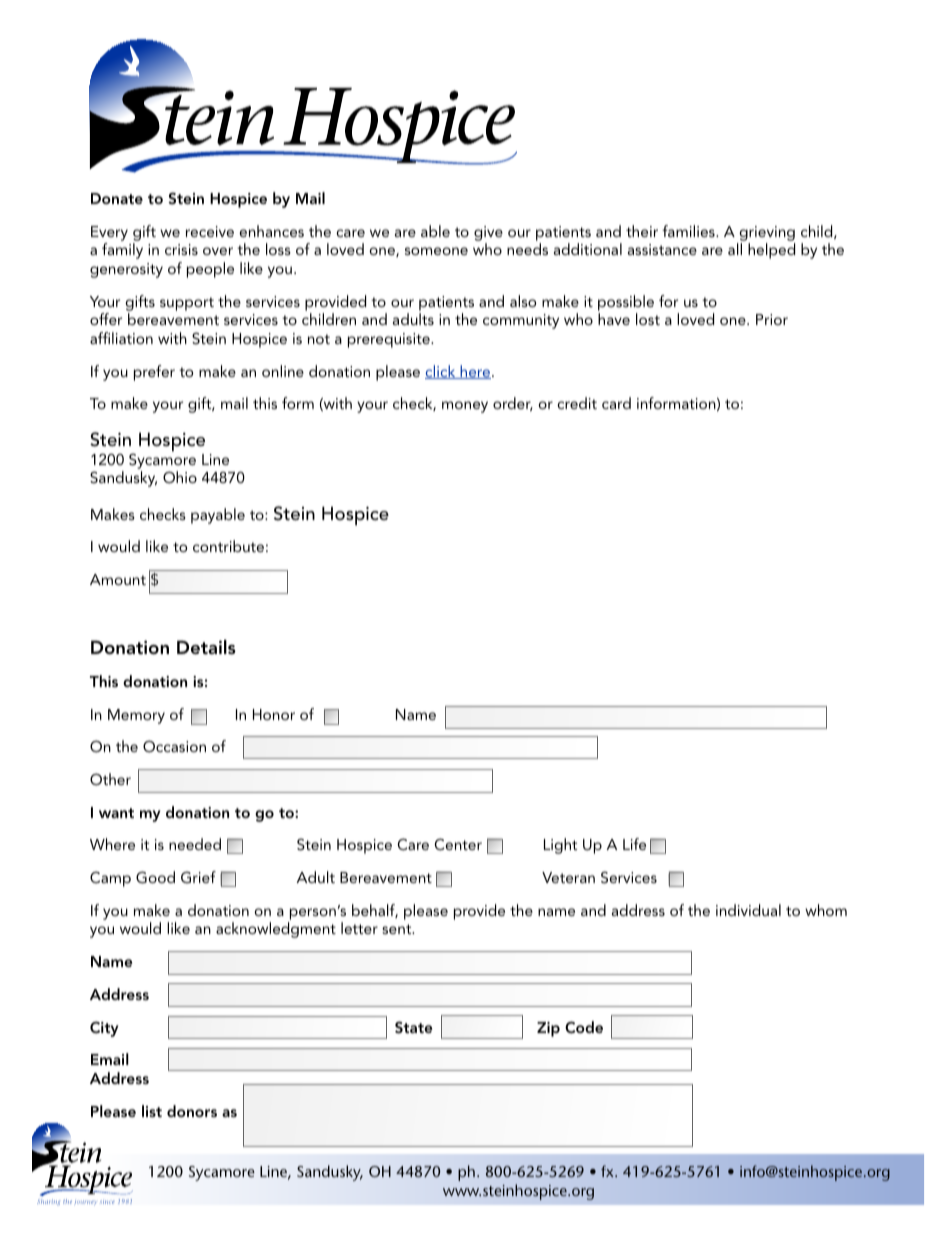 The height and width of the screenshot is (1233, 952). I want to click on Details, so click(206, 647).
